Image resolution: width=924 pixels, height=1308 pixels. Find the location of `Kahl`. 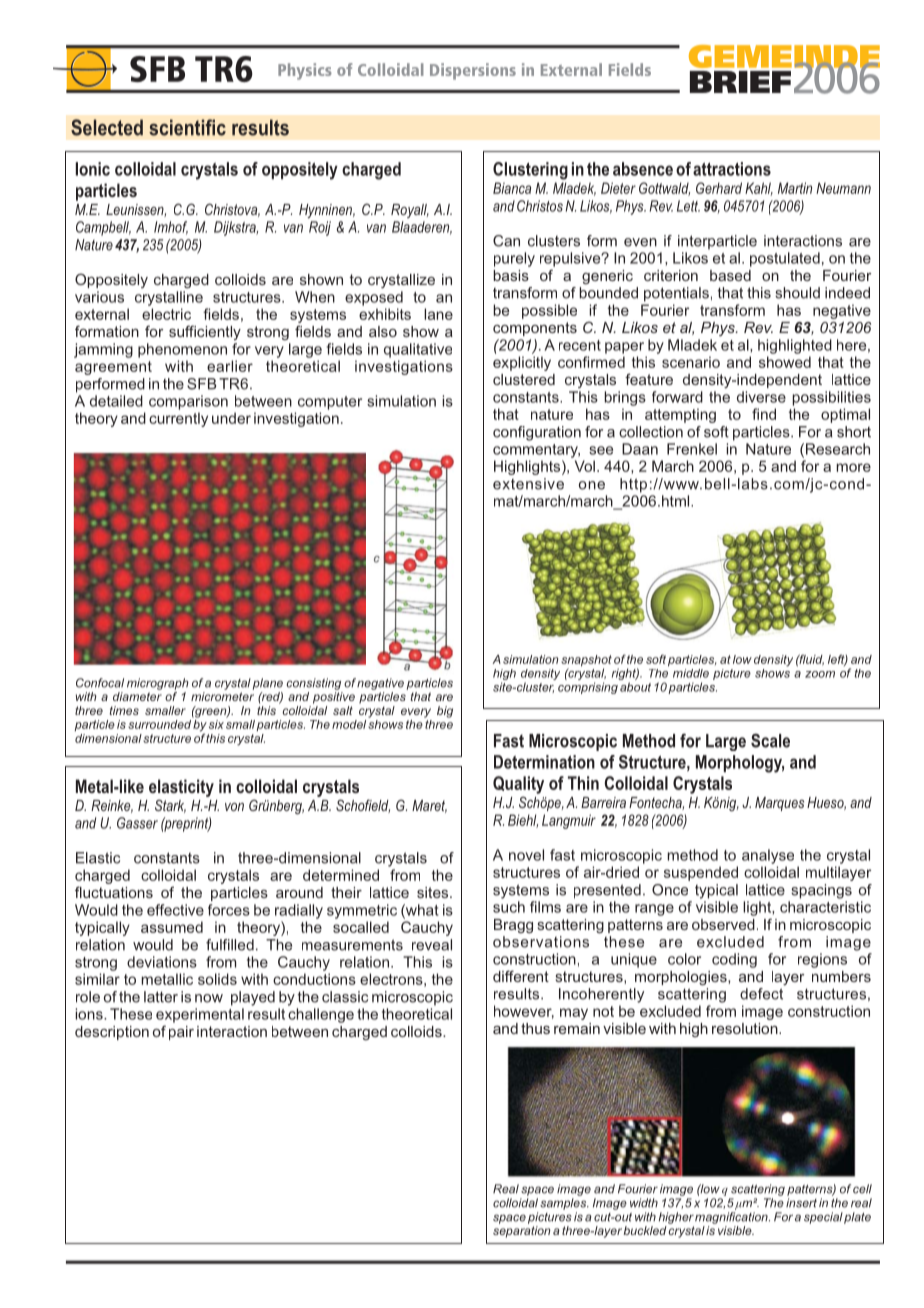

Kahl is located at coordinates (759, 189).
